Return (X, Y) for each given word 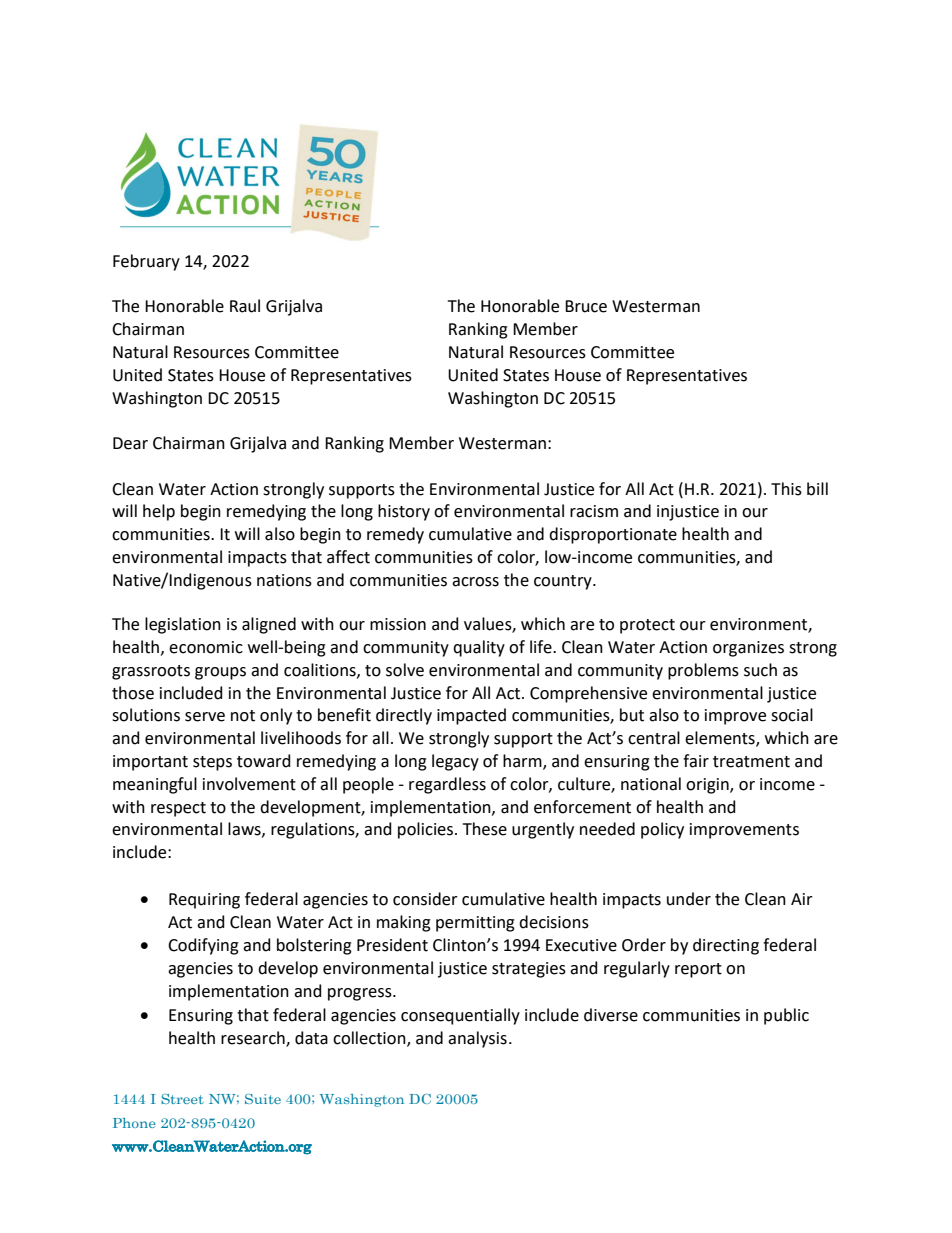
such (760, 670)
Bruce (586, 306)
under (689, 899)
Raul (245, 306)
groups (220, 673)
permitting (475, 924)
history (404, 512)
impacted (471, 716)
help (159, 512)
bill (817, 489)
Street (182, 1099)
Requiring (204, 901)
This (786, 489)
